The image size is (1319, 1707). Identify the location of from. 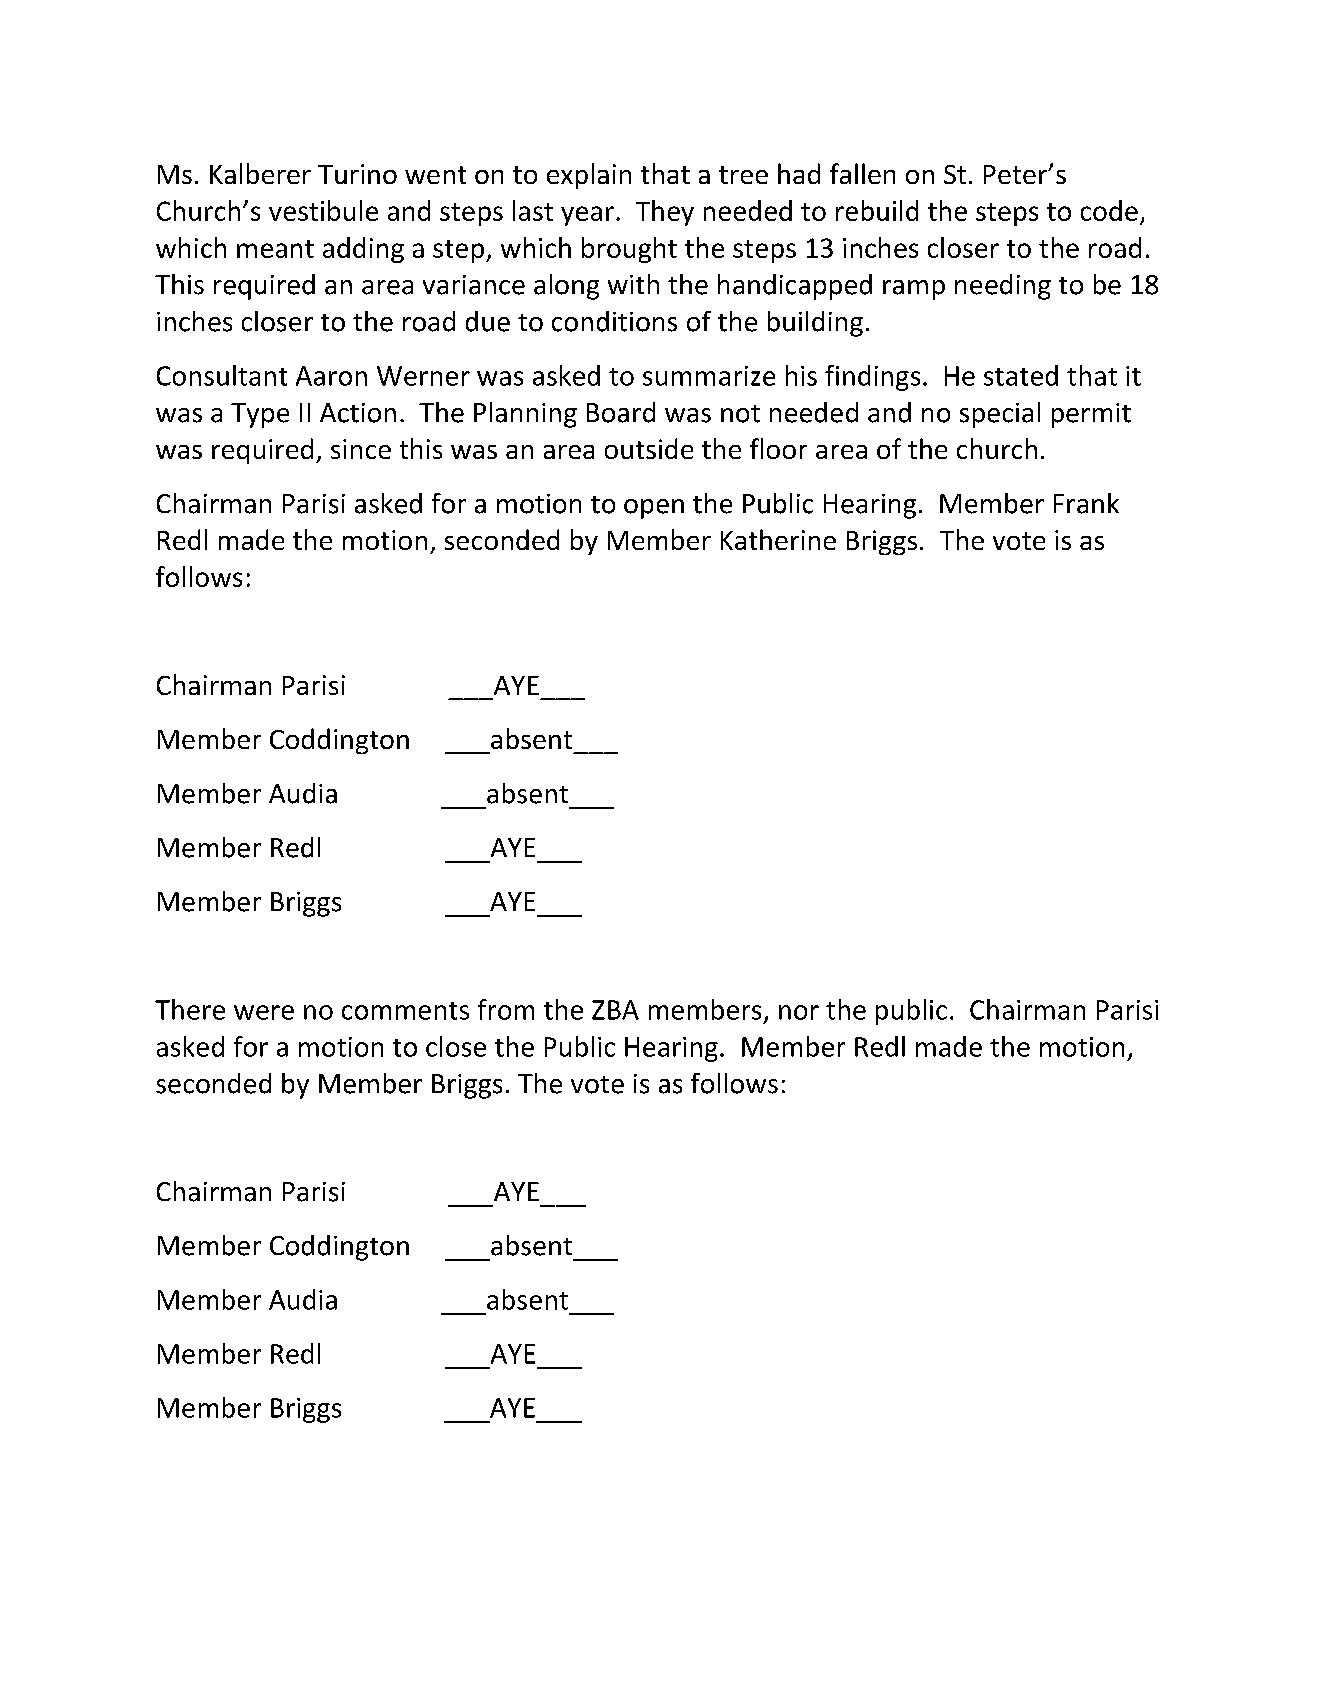
(506, 1009).
